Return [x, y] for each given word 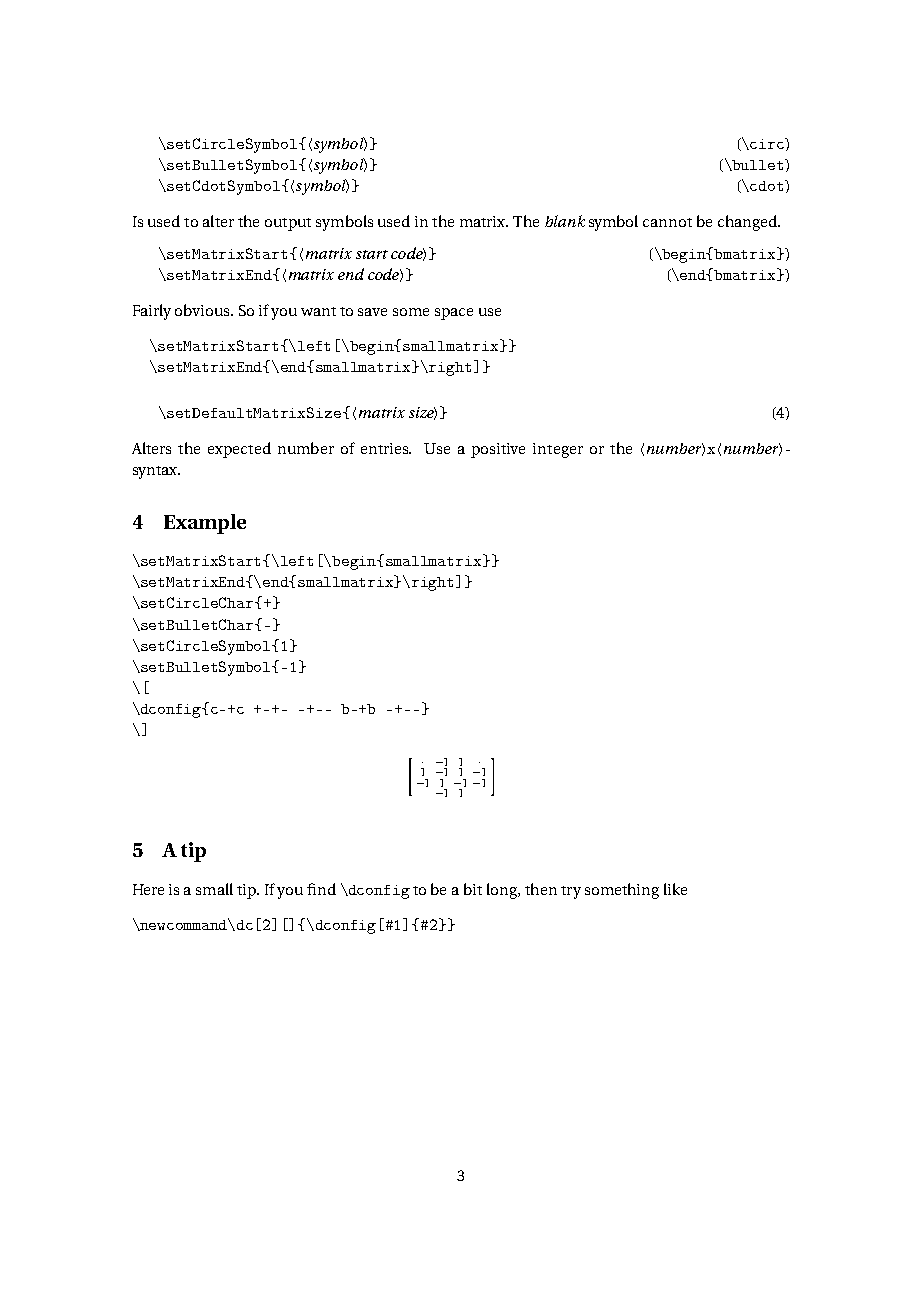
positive [498, 450]
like [675, 889]
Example [205, 524]
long [503, 891]
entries [385, 448]
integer [558, 450]
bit [473, 889]
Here [148, 889]
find [321, 889]
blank [565, 221]
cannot [667, 222]
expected [239, 450]
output [288, 224]
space [454, 314]
